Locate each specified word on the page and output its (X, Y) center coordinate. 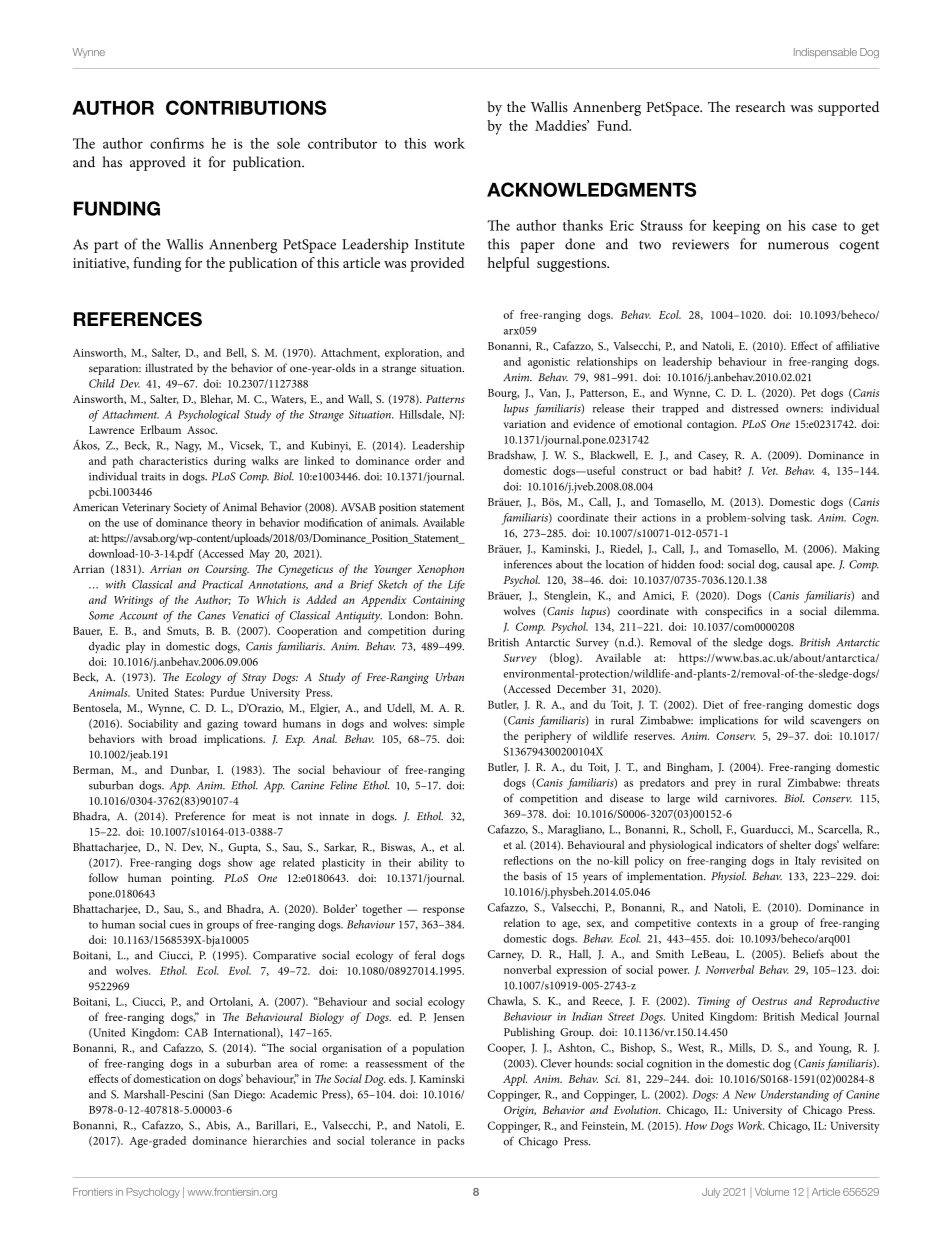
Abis (218, 1126)
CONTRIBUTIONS (246, 107)
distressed (755, 408)
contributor (342, 143)
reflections (528, 860)
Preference (200, 816)
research (760, 106)
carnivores (751, 798)
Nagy (188, 447)
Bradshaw (512, 455)
